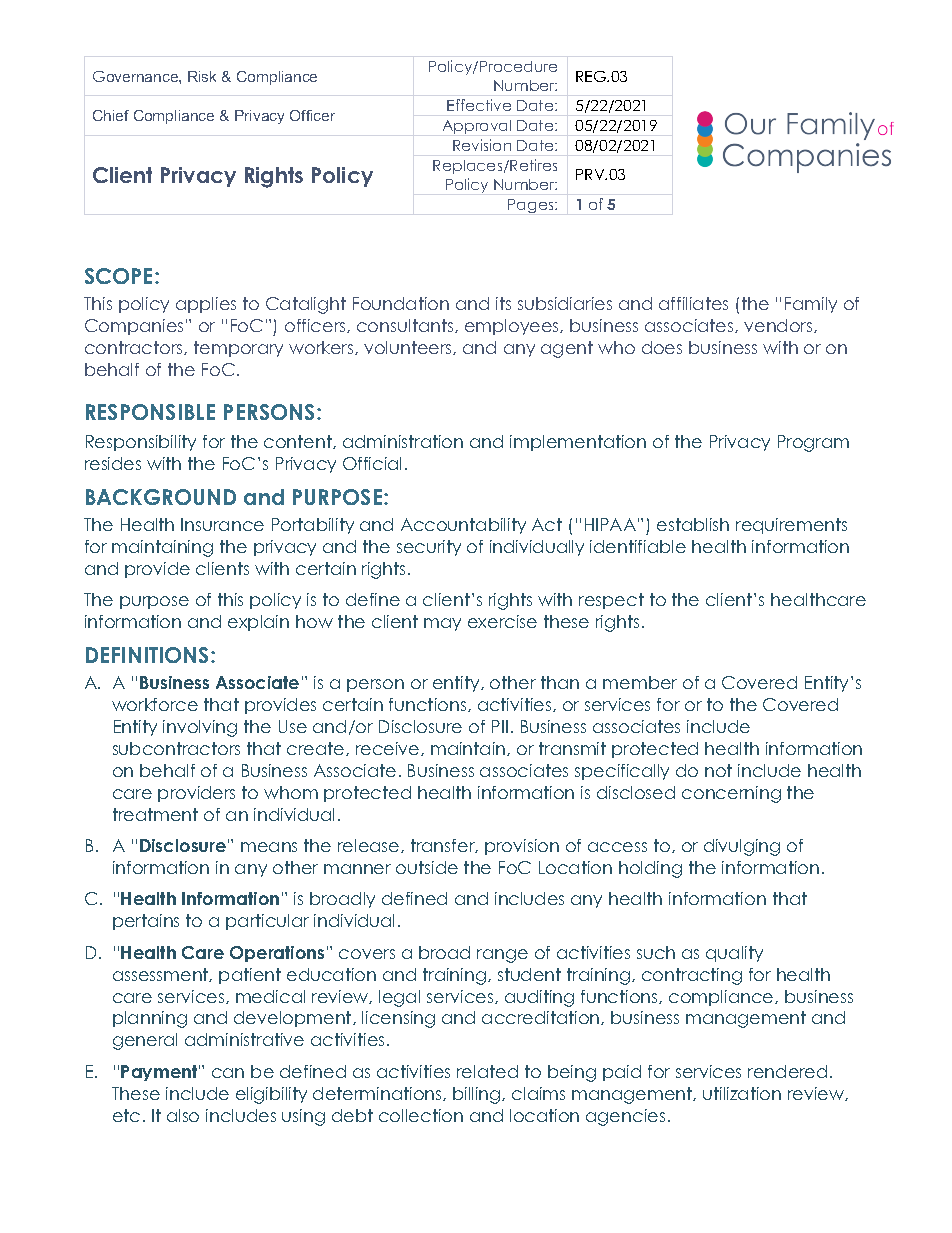 Image resolution: width=952 pixels, height=1233 pixels. I want to click on Effective, so click(479, 105).
